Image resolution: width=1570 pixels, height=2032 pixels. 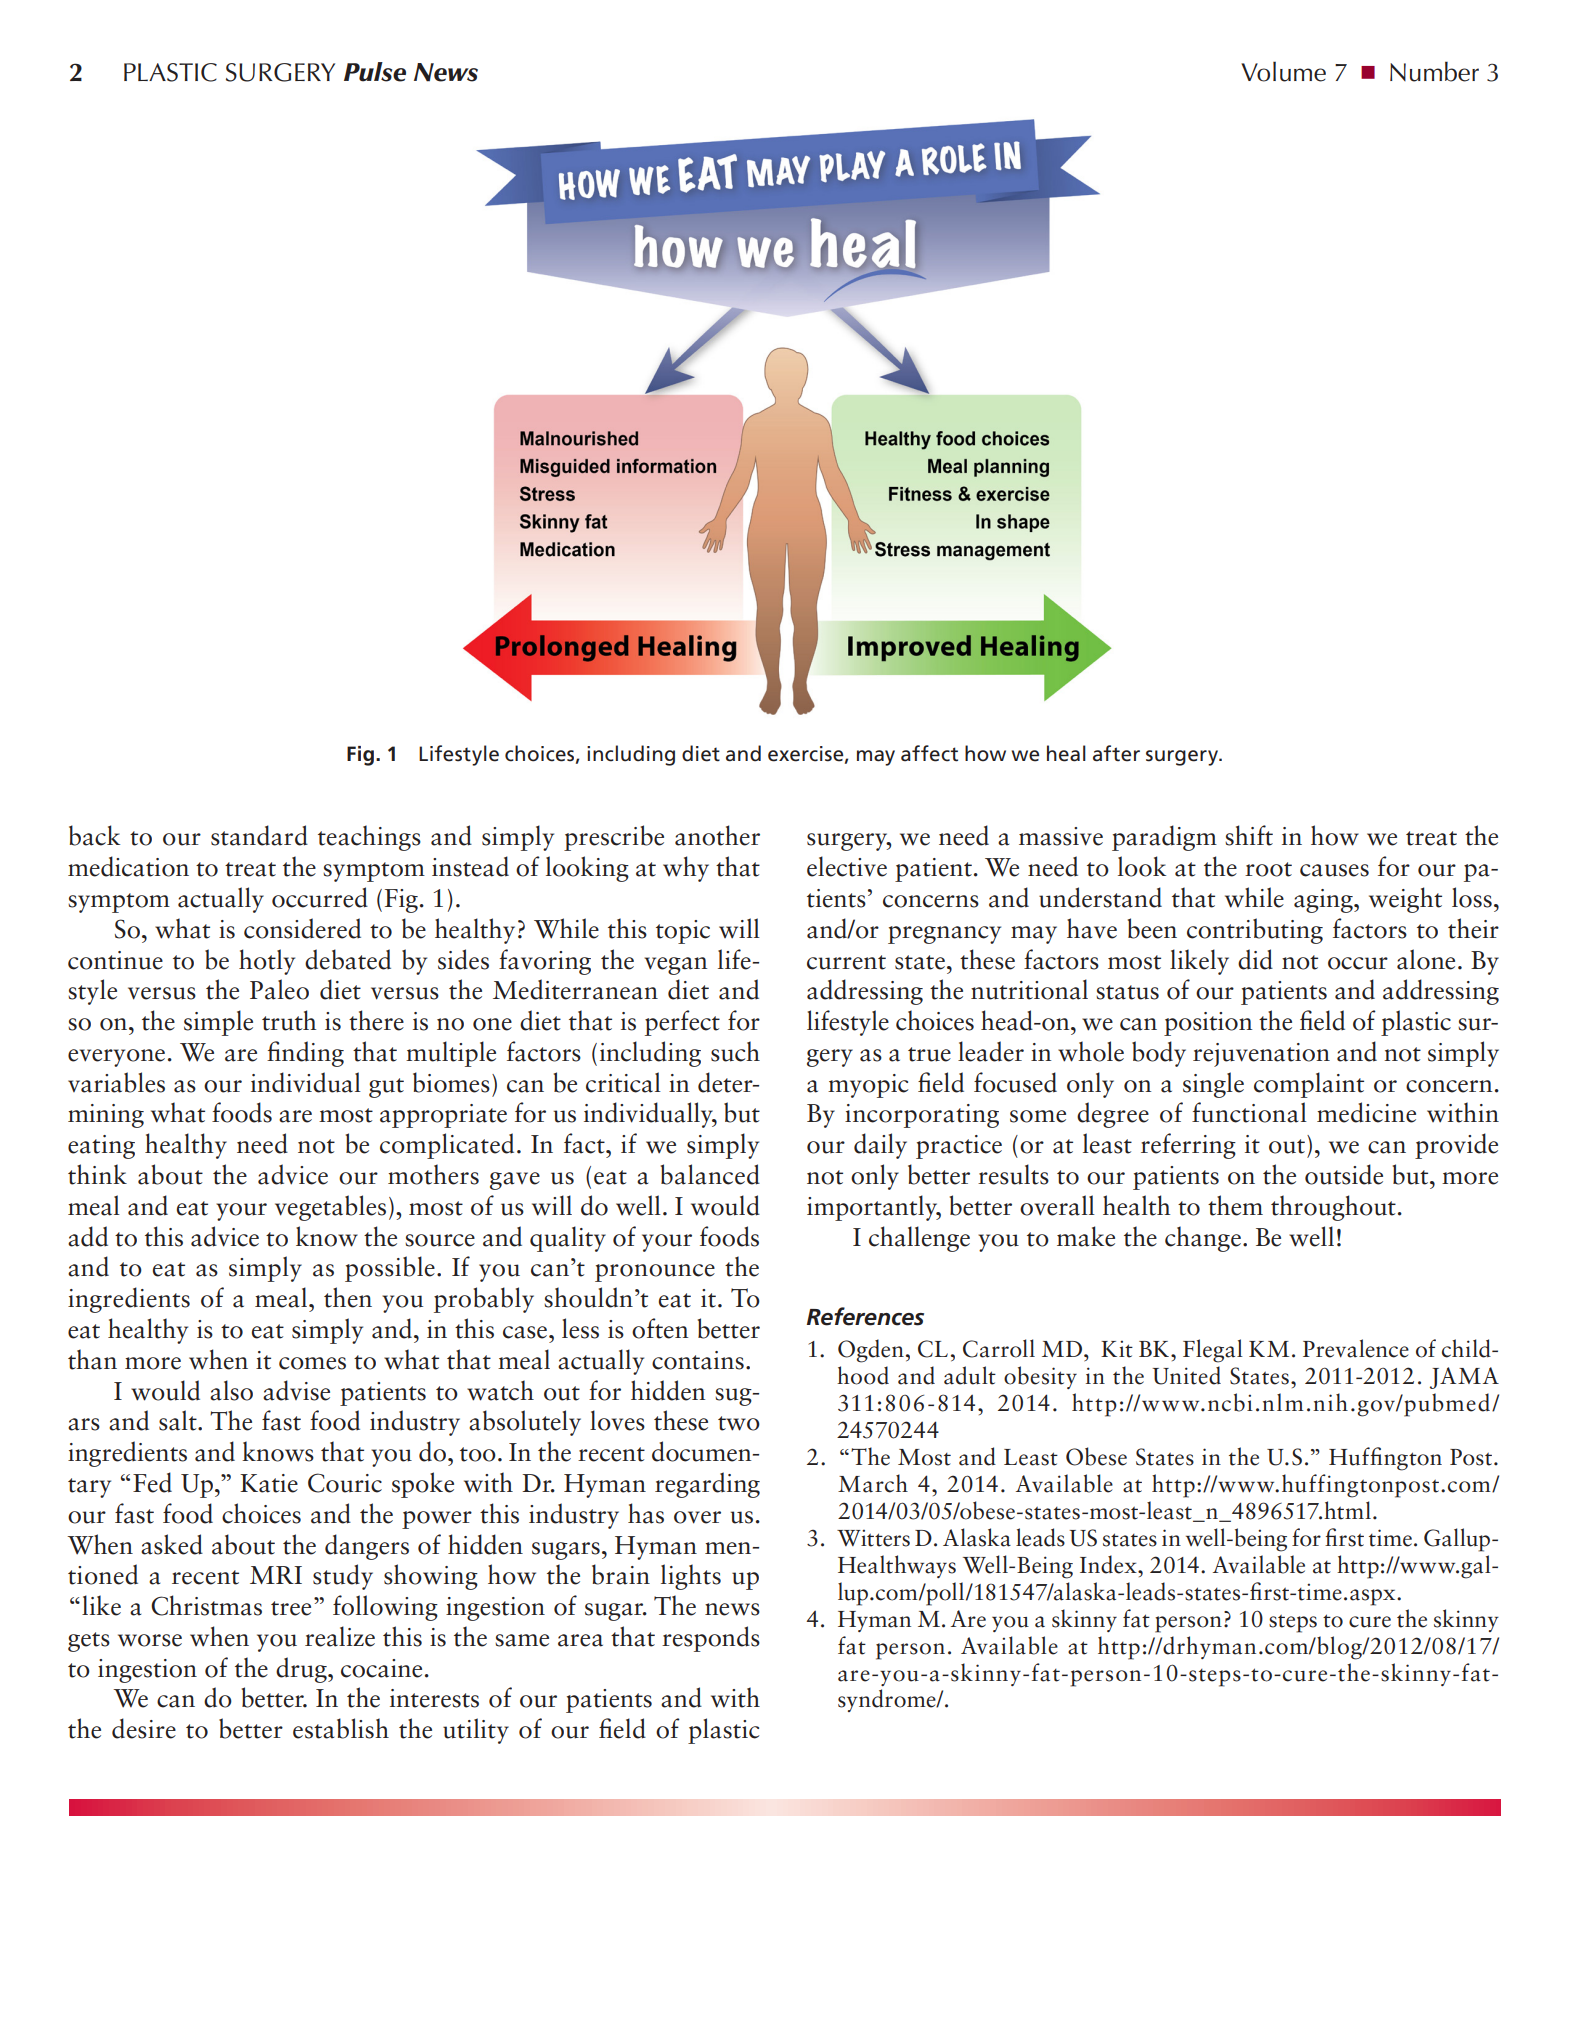 What do you see at coordinates (1434, 71) in the screenshot?
I see `Number` at bounding box center [1434, 71].
